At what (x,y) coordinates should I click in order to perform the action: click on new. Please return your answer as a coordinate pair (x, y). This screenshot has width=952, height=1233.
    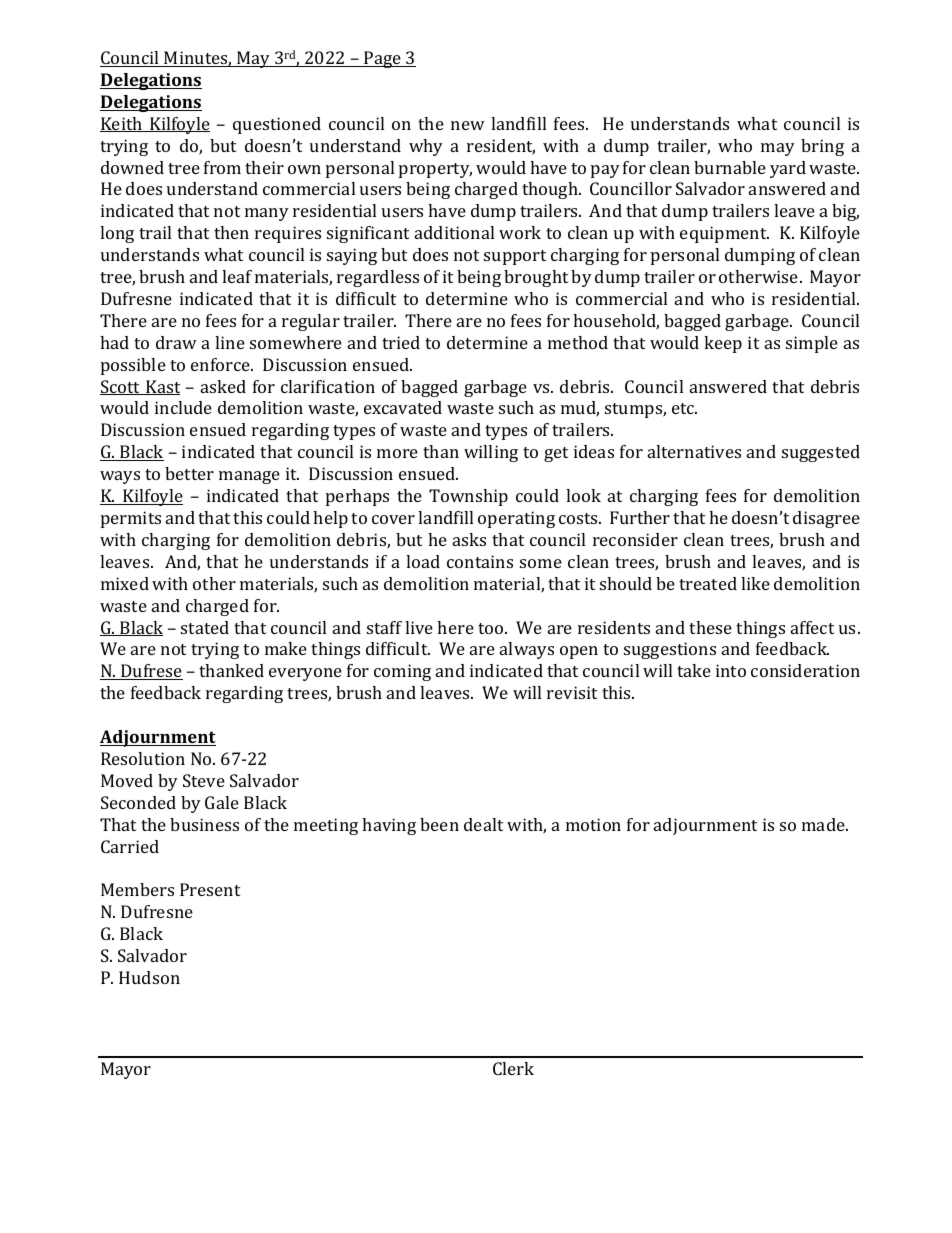
    Looking at the image, I should click on (468, 125).
